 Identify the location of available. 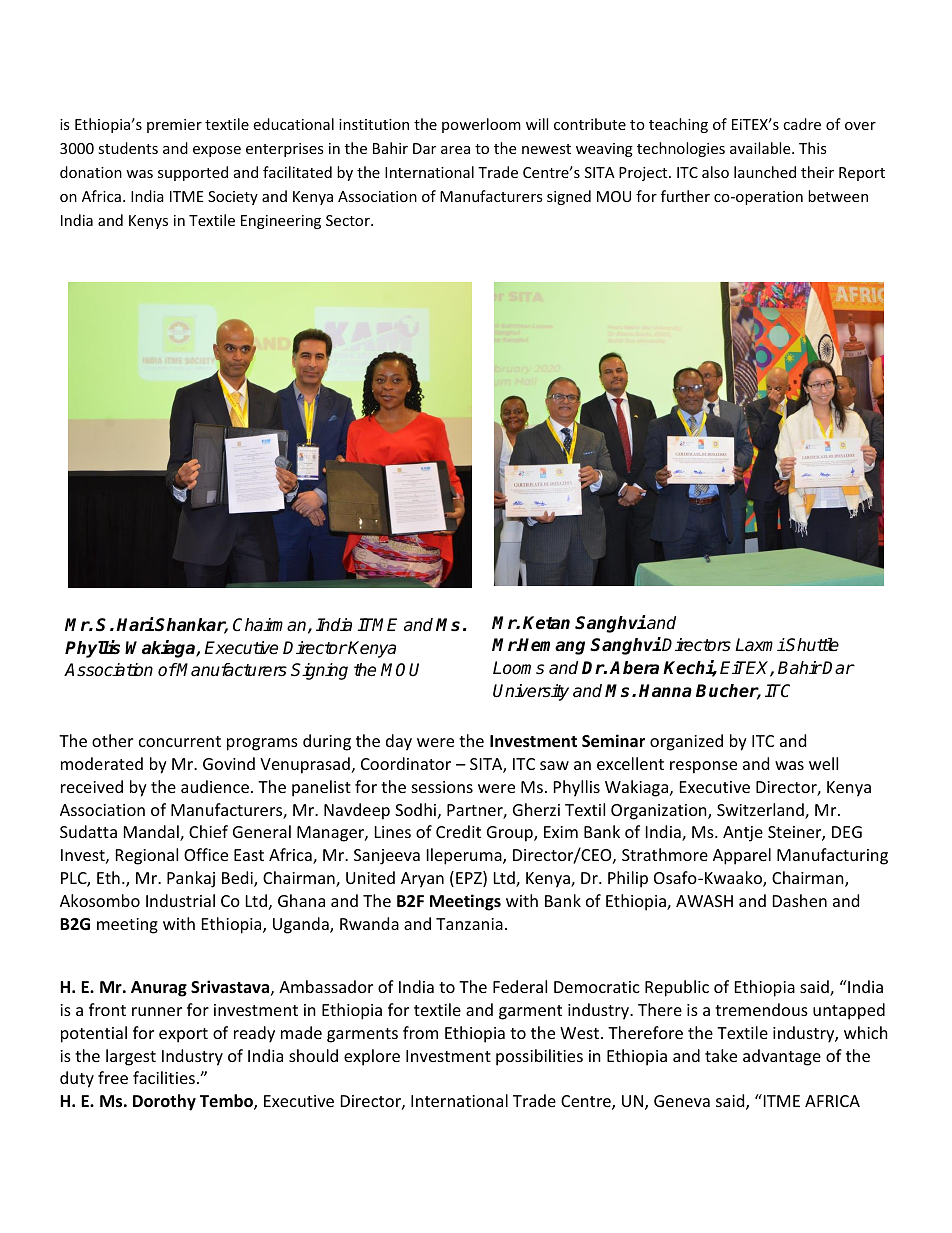
(761, 148).
